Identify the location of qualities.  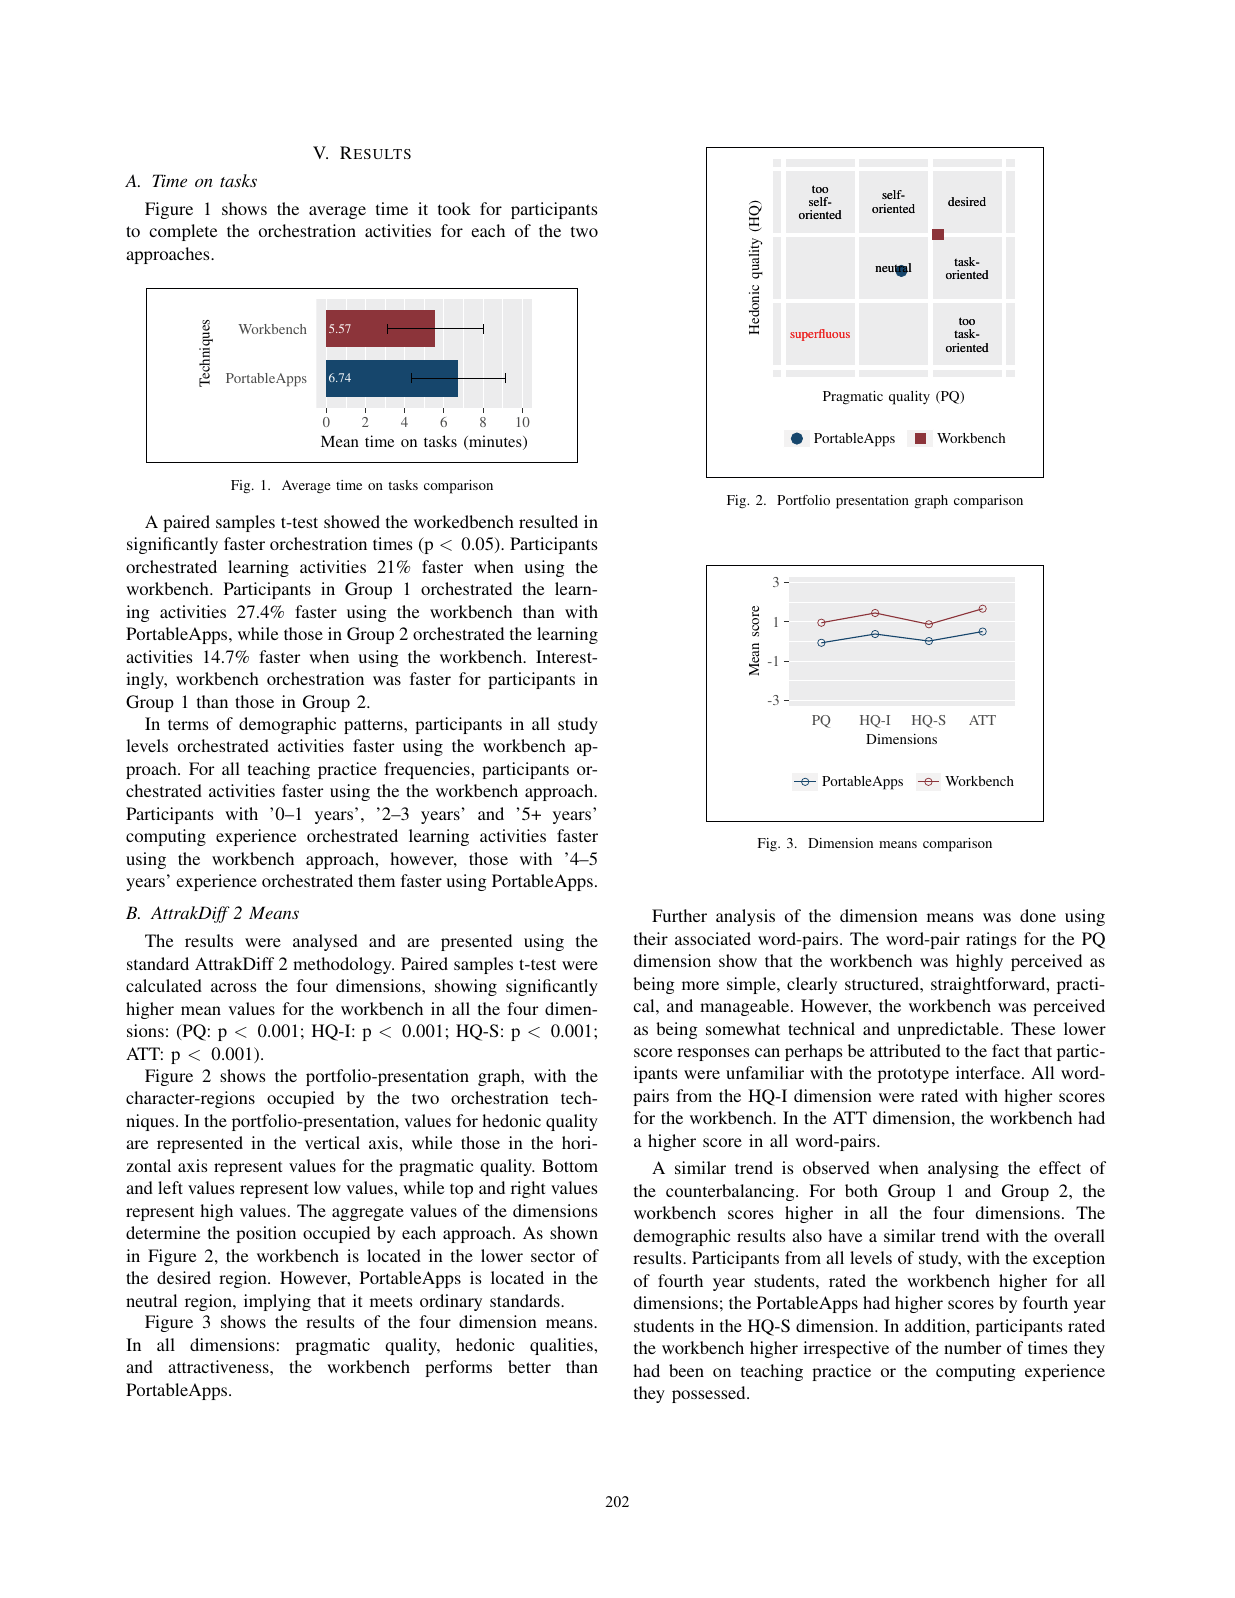
(562, 1346).
